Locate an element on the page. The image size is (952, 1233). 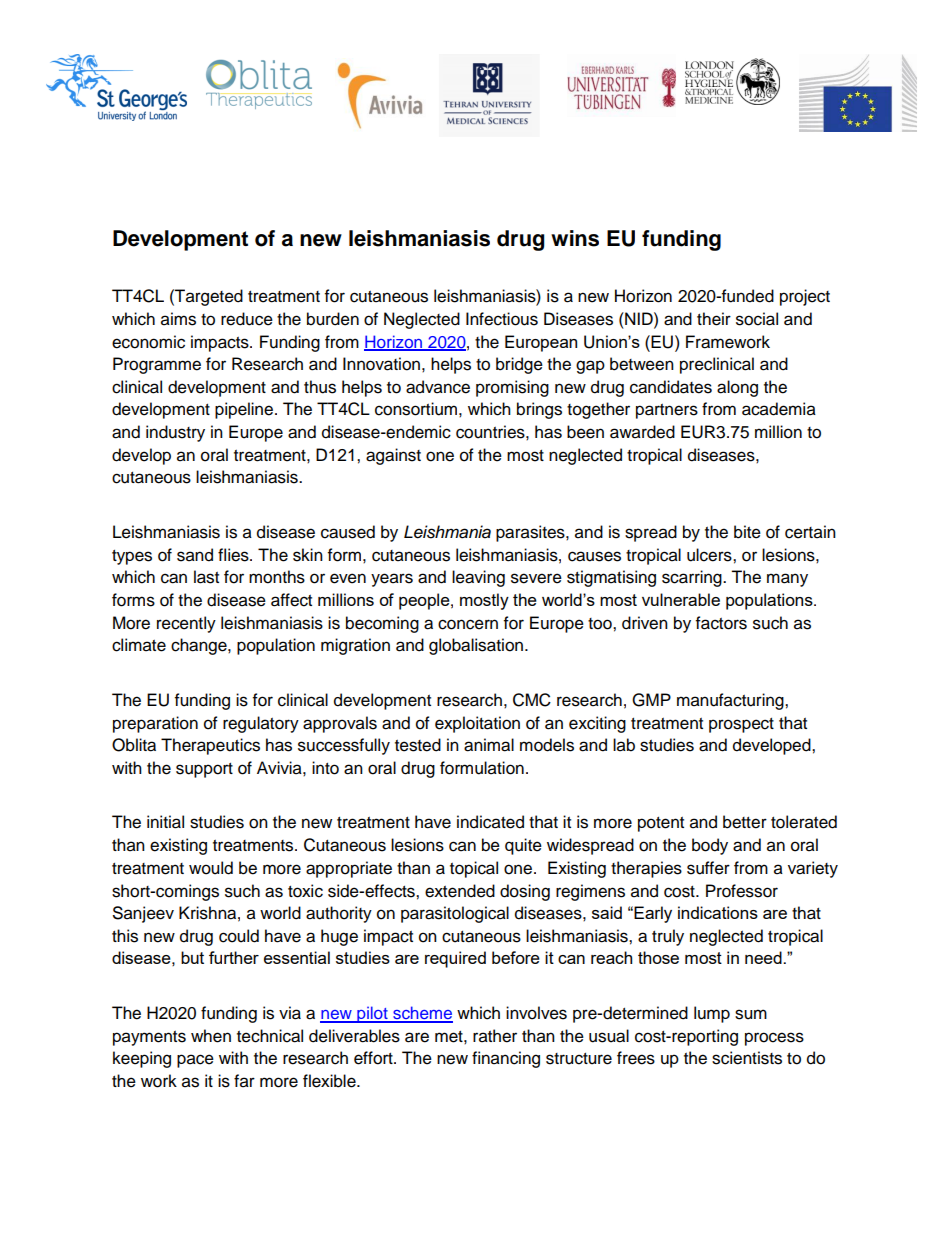
would is located at coordinates (211, 868).
